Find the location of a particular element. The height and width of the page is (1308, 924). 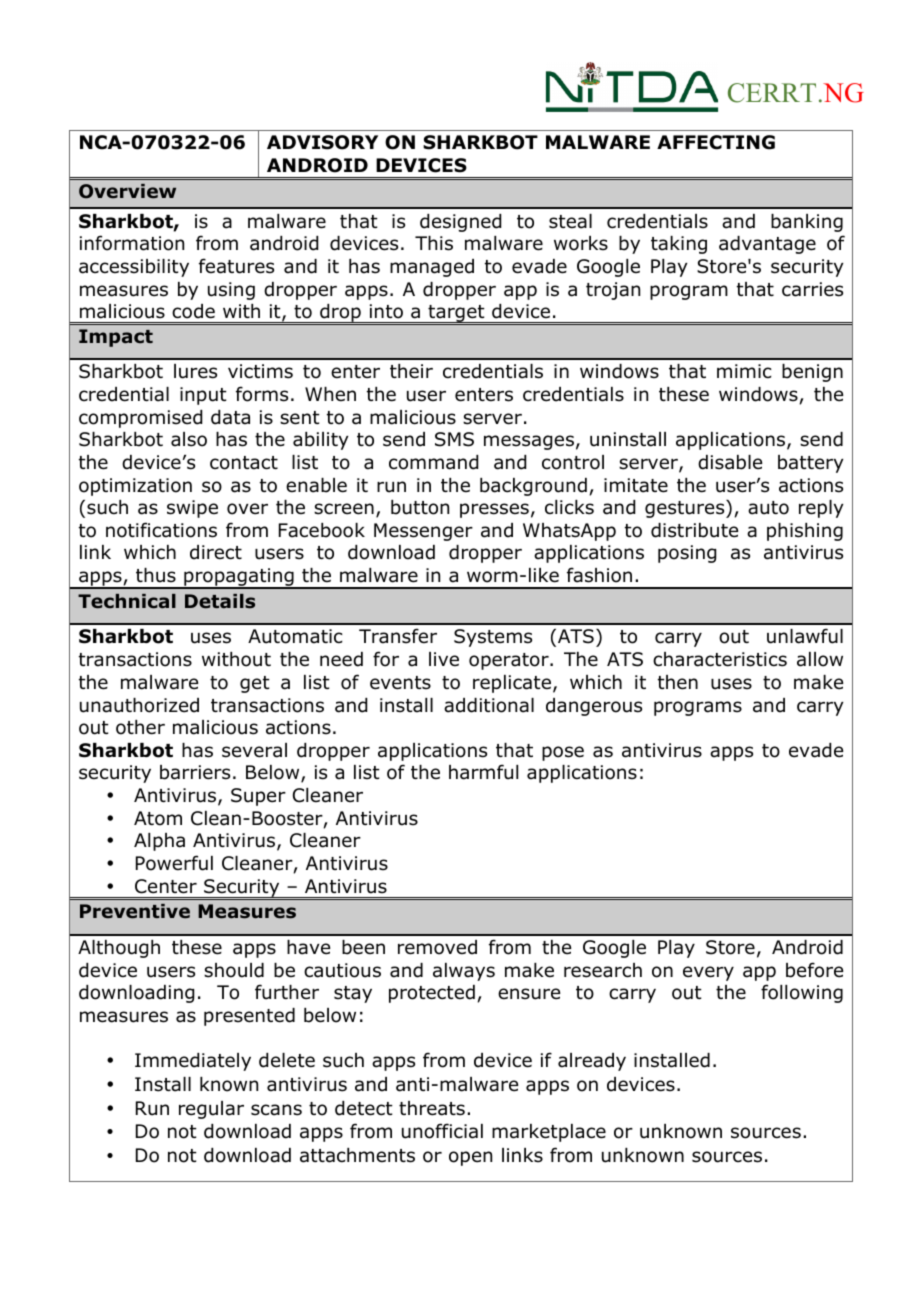

information is located at coordinates (132, 243).
